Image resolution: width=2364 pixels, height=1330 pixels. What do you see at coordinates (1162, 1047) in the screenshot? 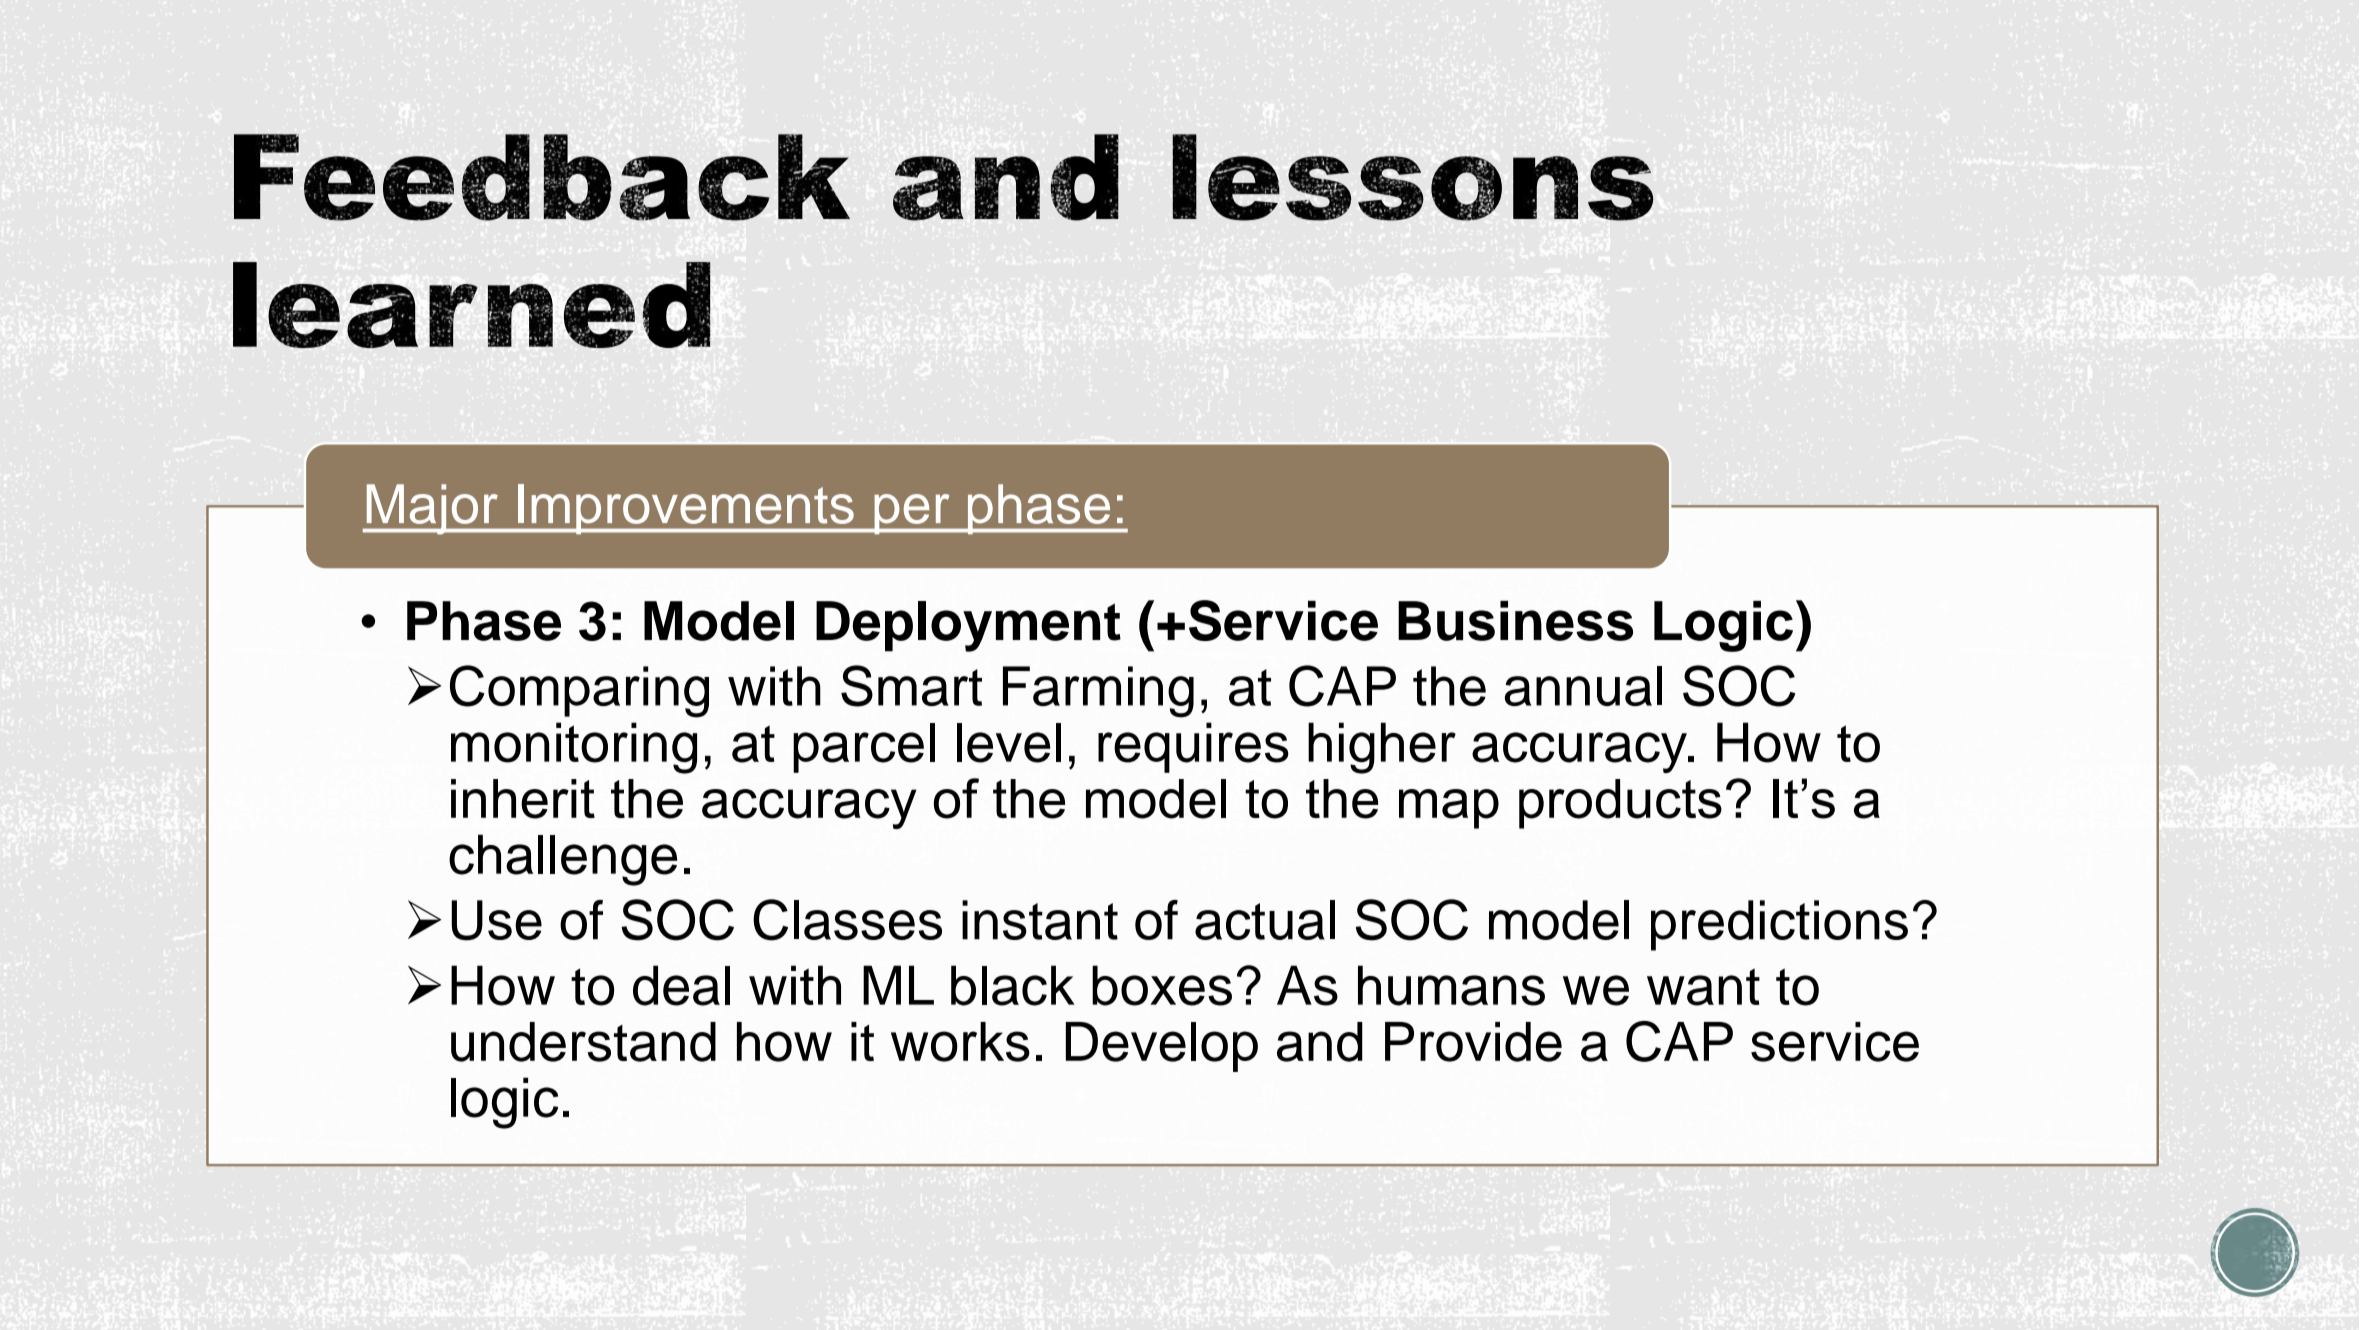
I see `Develop` at bounding box center [1162, 1047].
